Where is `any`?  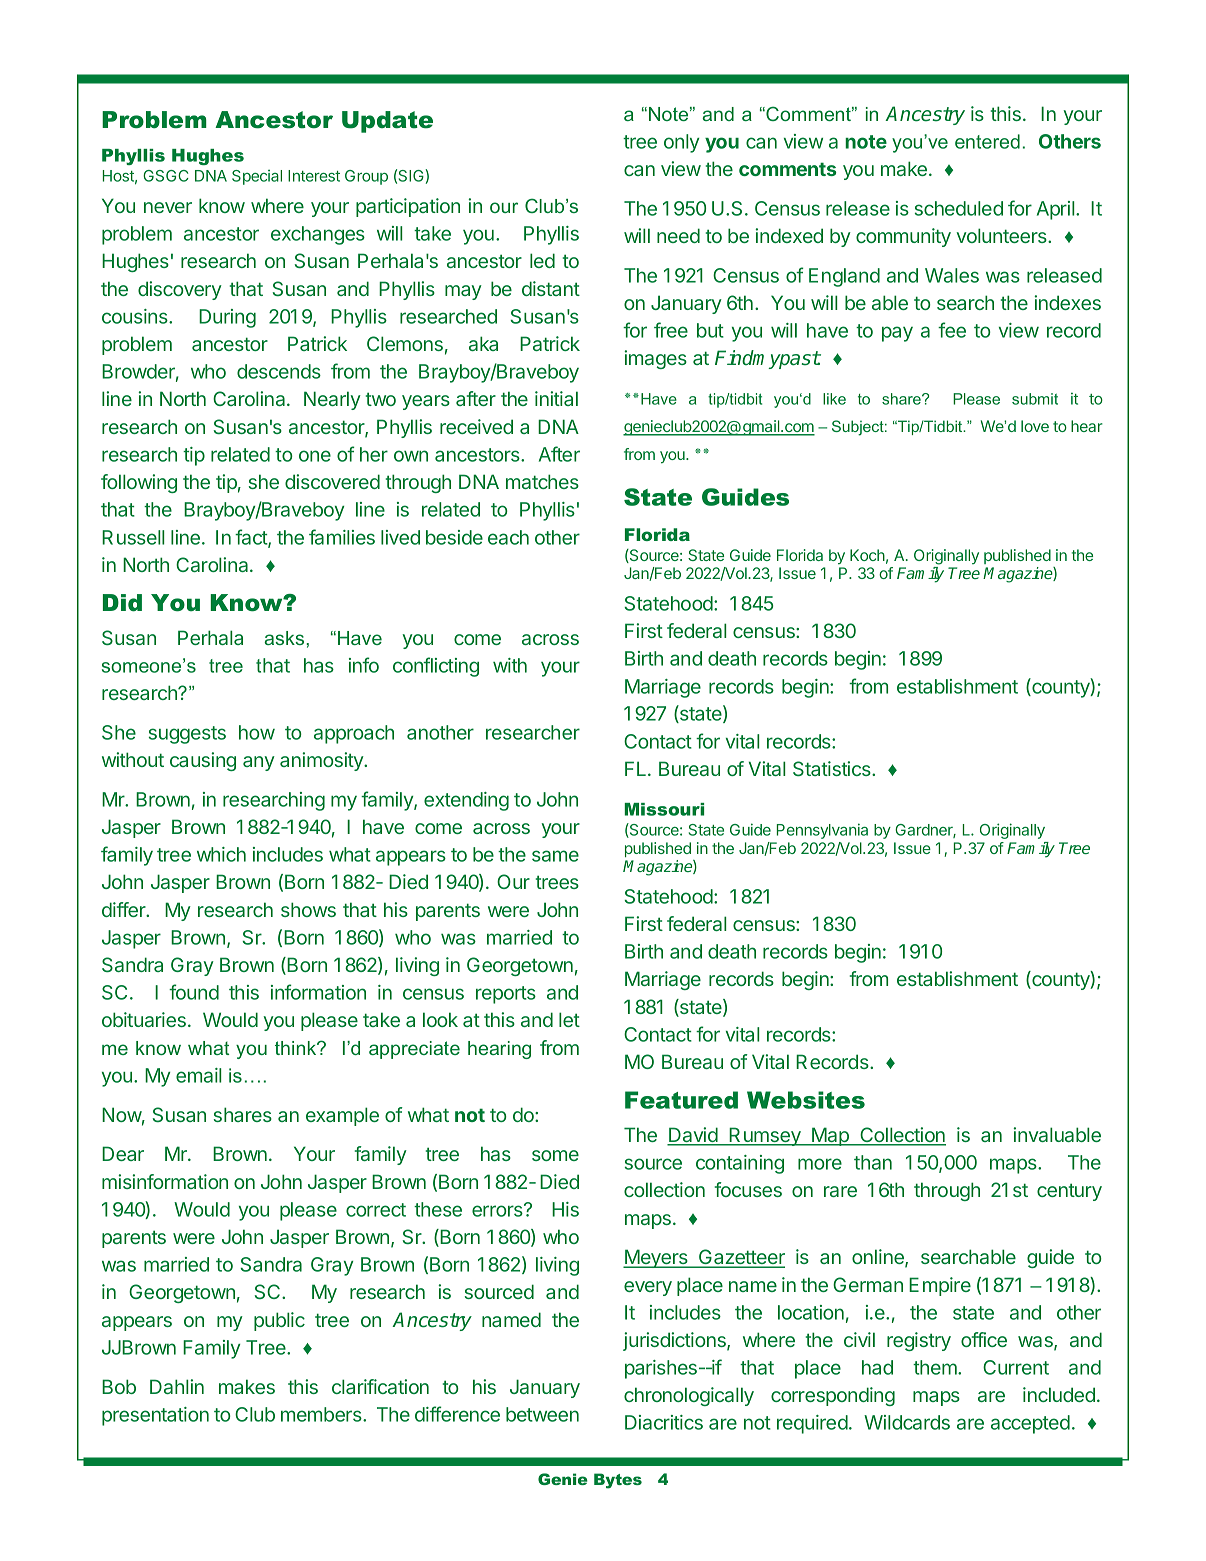
any is located at coordinates (259, 763).
